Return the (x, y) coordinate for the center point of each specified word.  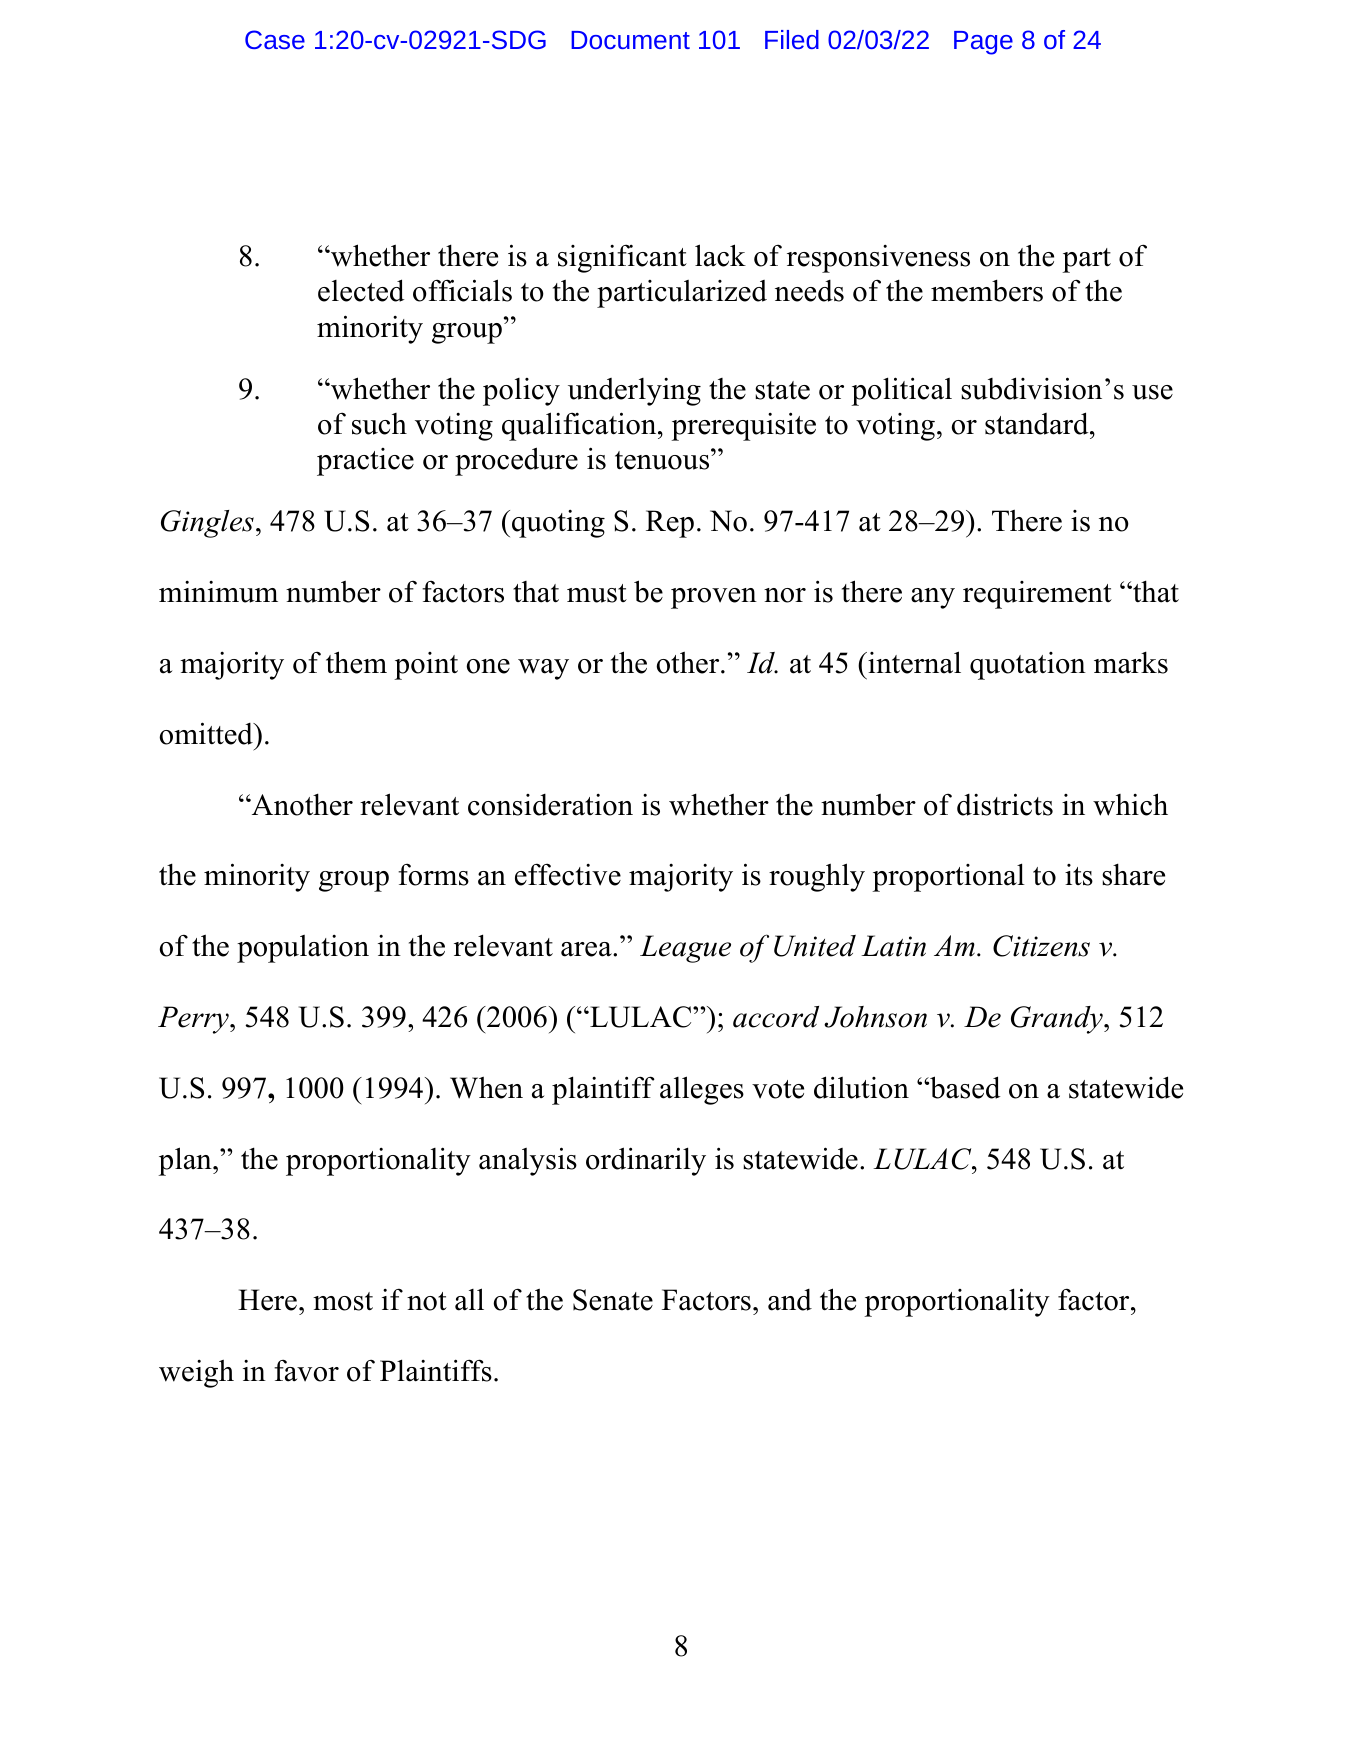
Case (275, 39)
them (356, 662)
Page (983, 43)
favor (306, 1370)
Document (630, 40)
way (543, 669)
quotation (1028, 666)
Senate (613, 1300)
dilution (861, 1087)
